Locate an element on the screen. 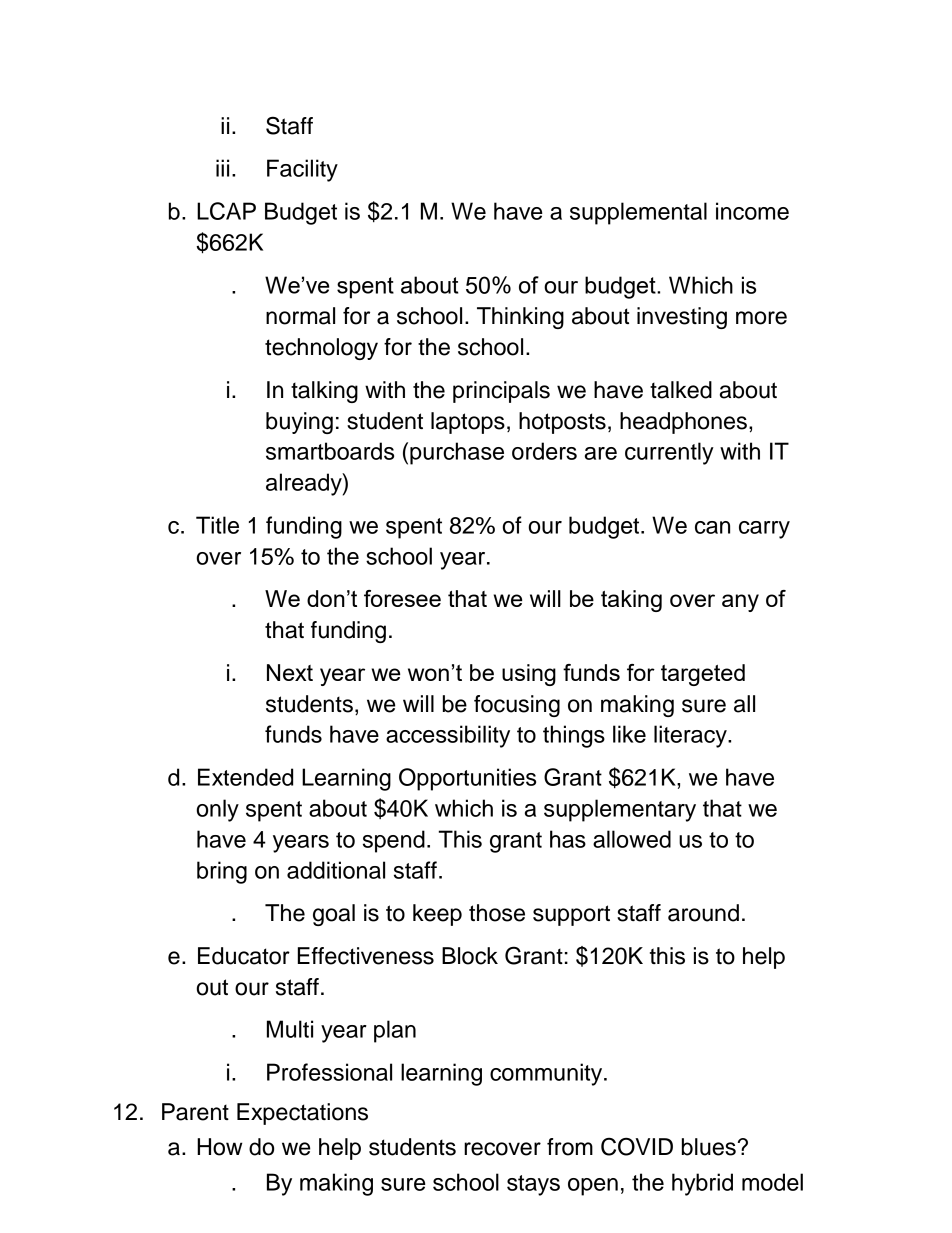 The image size is (952, 1233). around is located at coordinates (703, 913).
